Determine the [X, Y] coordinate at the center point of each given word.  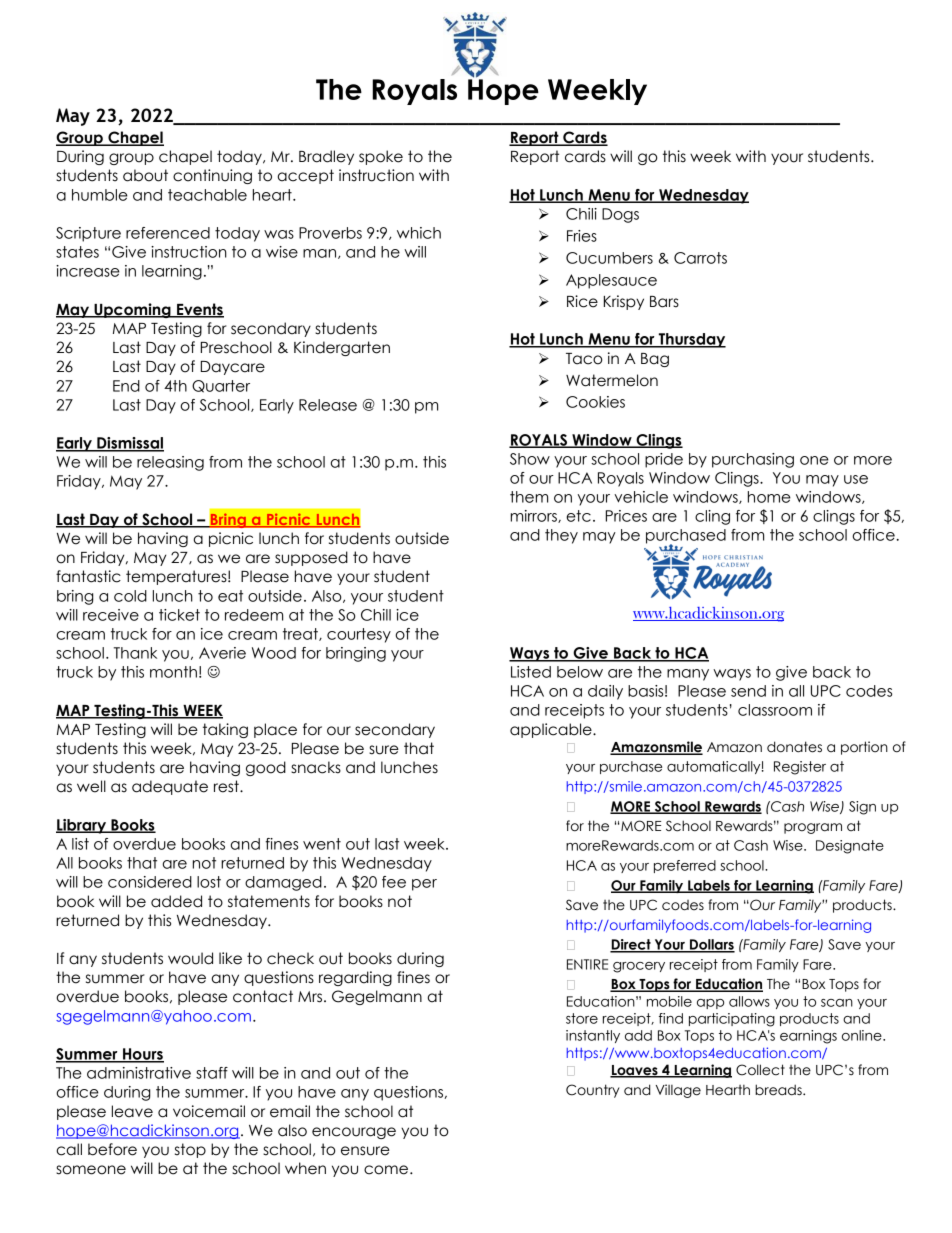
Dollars [711, 945]
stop [190, 1150]
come [387, 1170]
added [176, 901]
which [419, 233]
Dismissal [129, 444]
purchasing [753, 460]
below [580, 672]
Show [530, 459]
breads [779, 1090]
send [748, 691]
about [145, 175]
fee [394, 882]
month [173, 672]
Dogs [620, 215]
